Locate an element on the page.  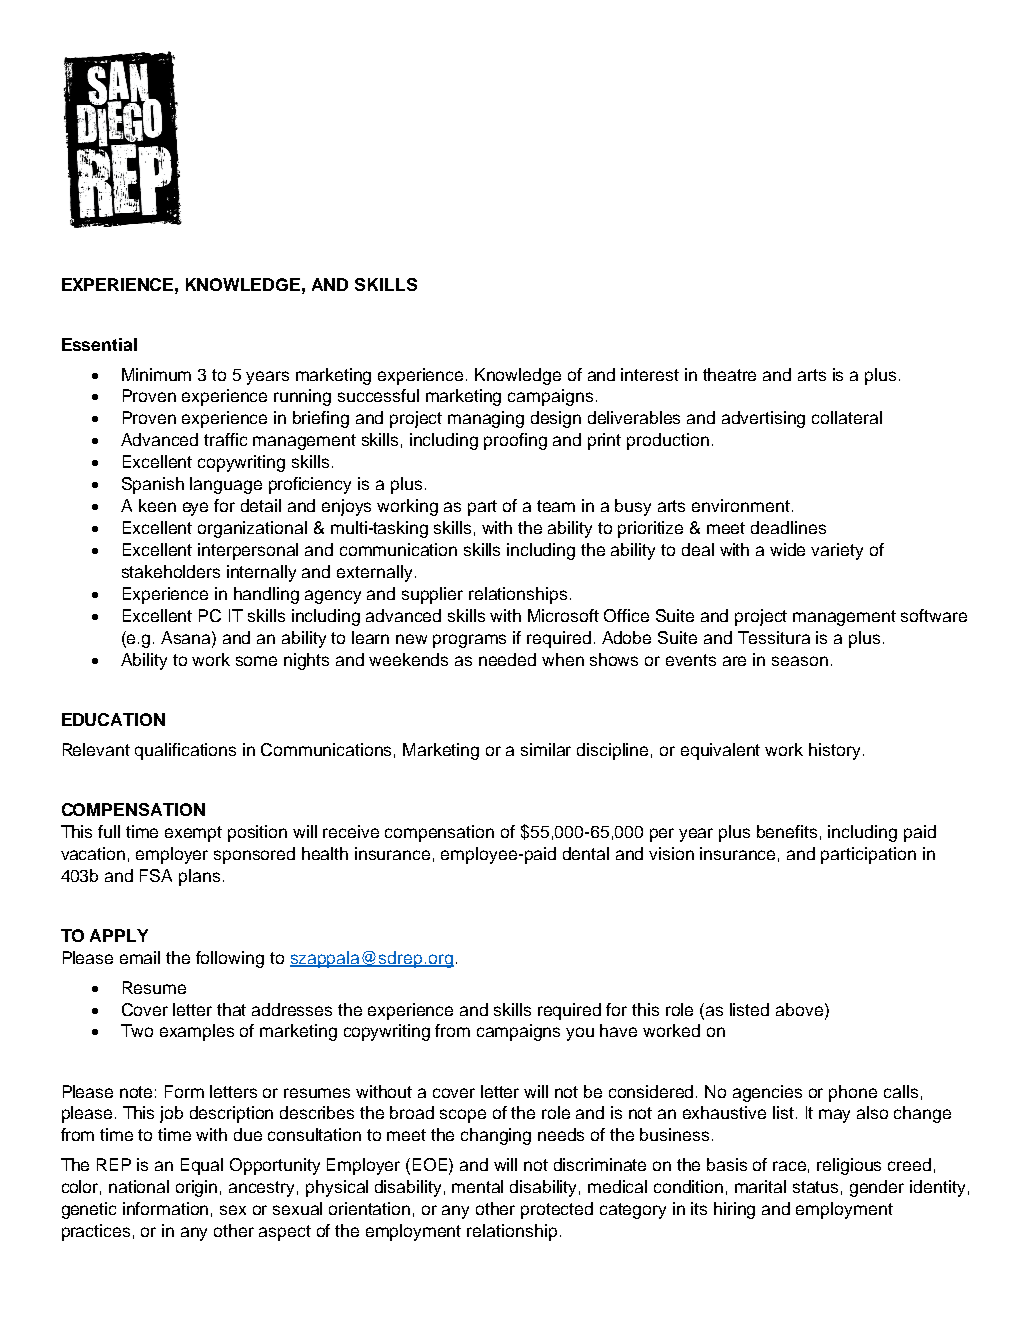
managing is located at coordinates (486, 419).
